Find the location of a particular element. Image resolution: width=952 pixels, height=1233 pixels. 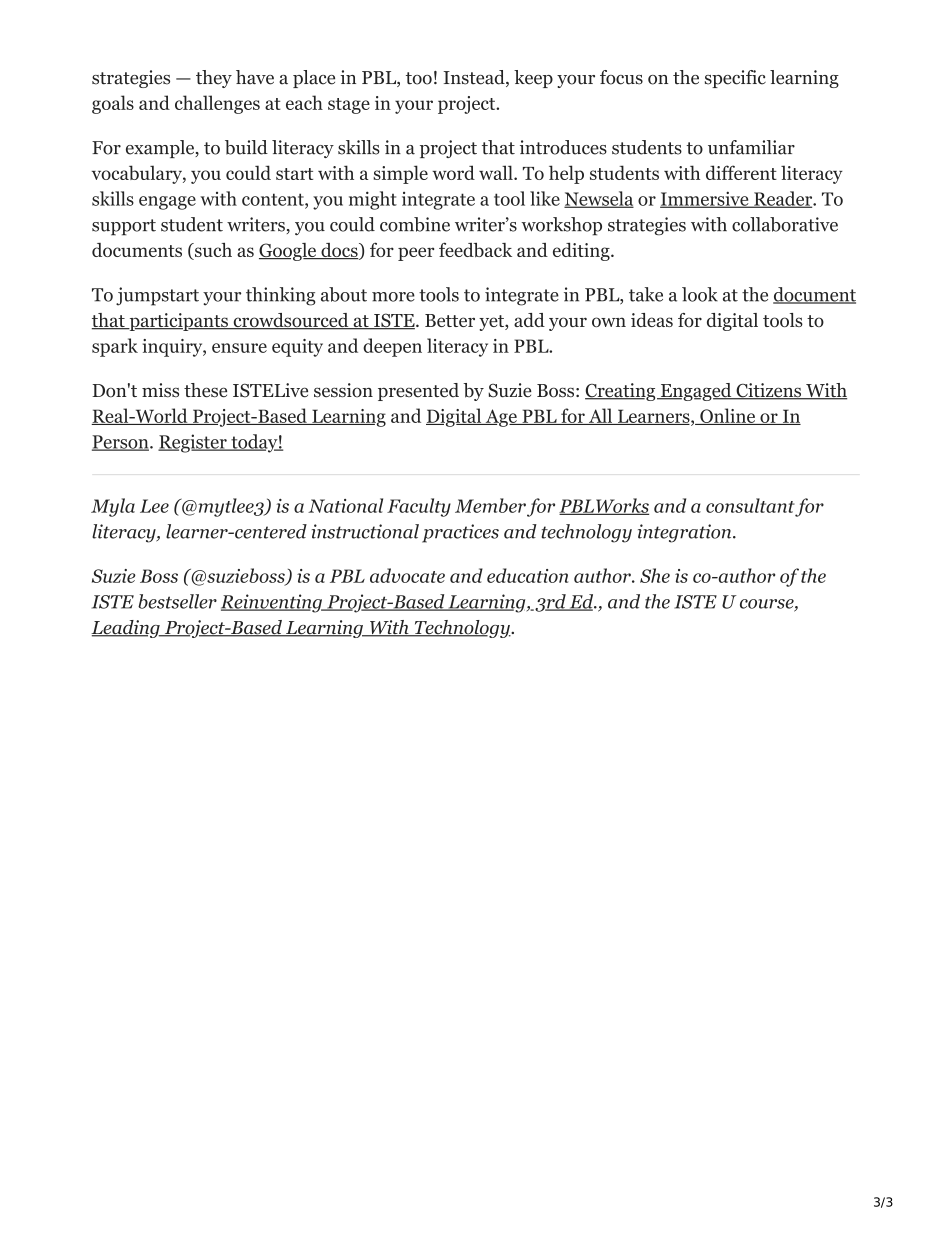

look is located at coordinates (700, 294).
